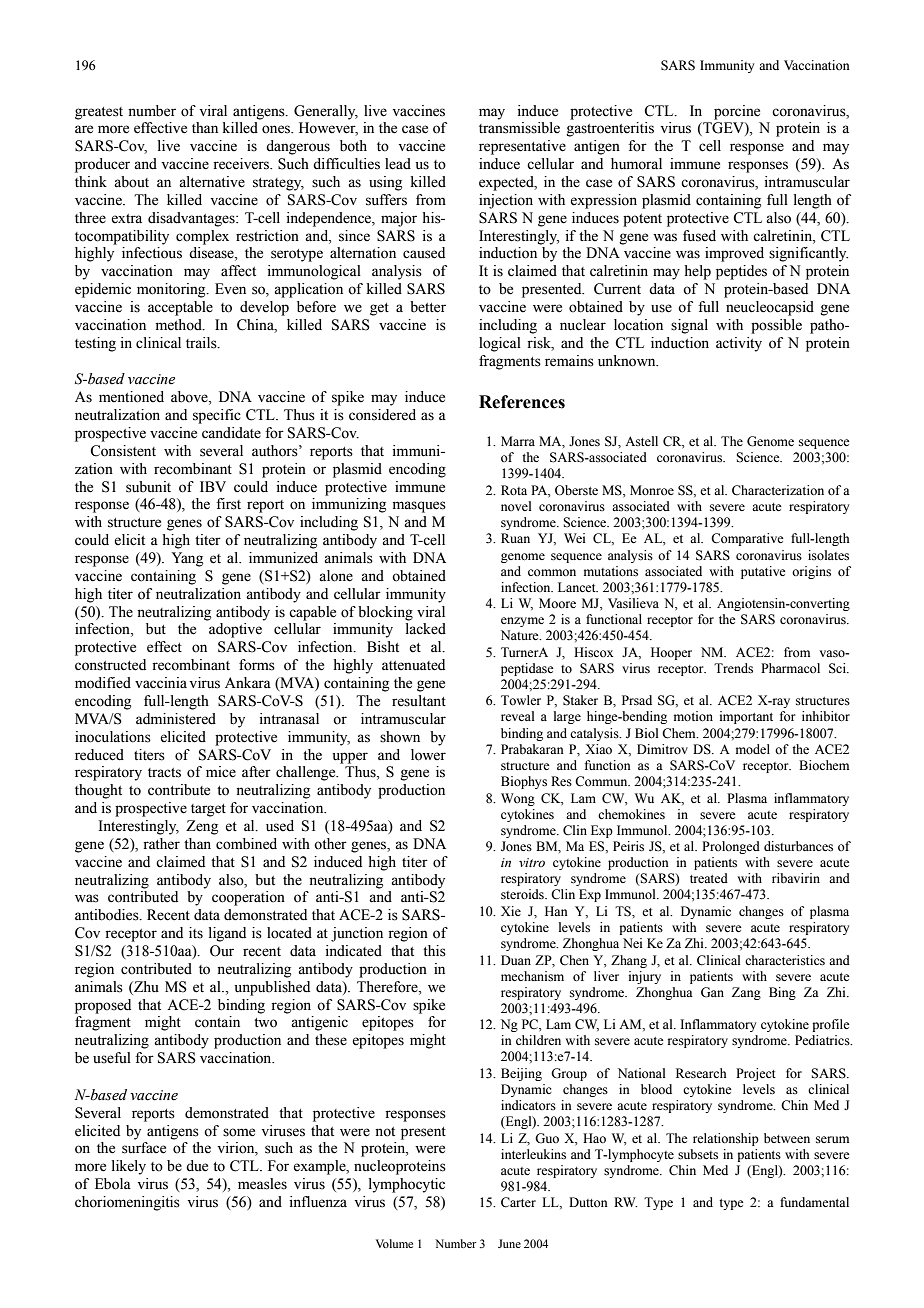  Describe the element at coordinates (161, 682) in the screenshot. I see `vaccinia` at that location.
